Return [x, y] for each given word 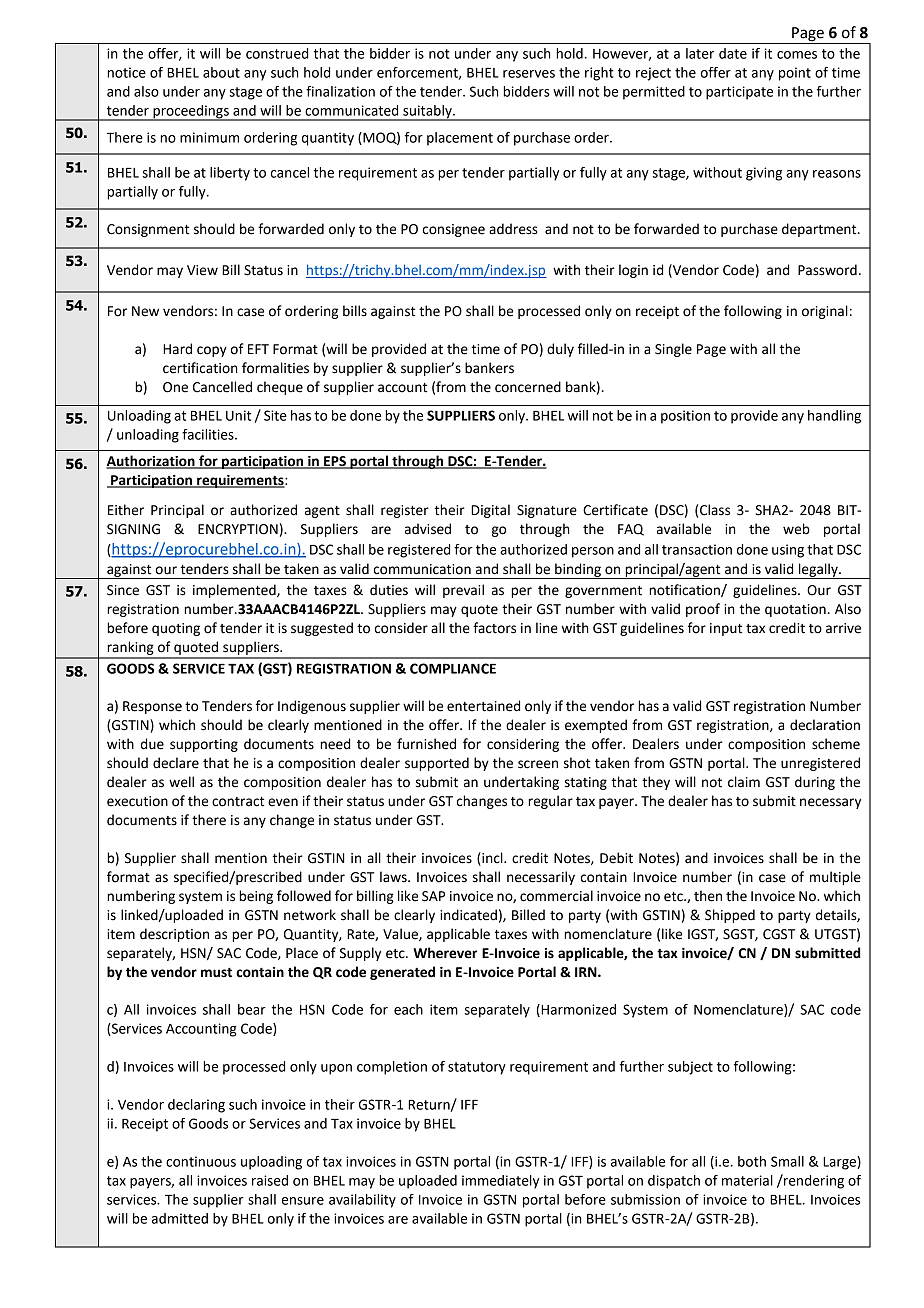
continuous [201, 1161]
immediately [500, 1182]
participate [739, 93]
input [726, 629]
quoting [176, 629]
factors [494, 628]
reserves [529, 74]
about [221, 72]
